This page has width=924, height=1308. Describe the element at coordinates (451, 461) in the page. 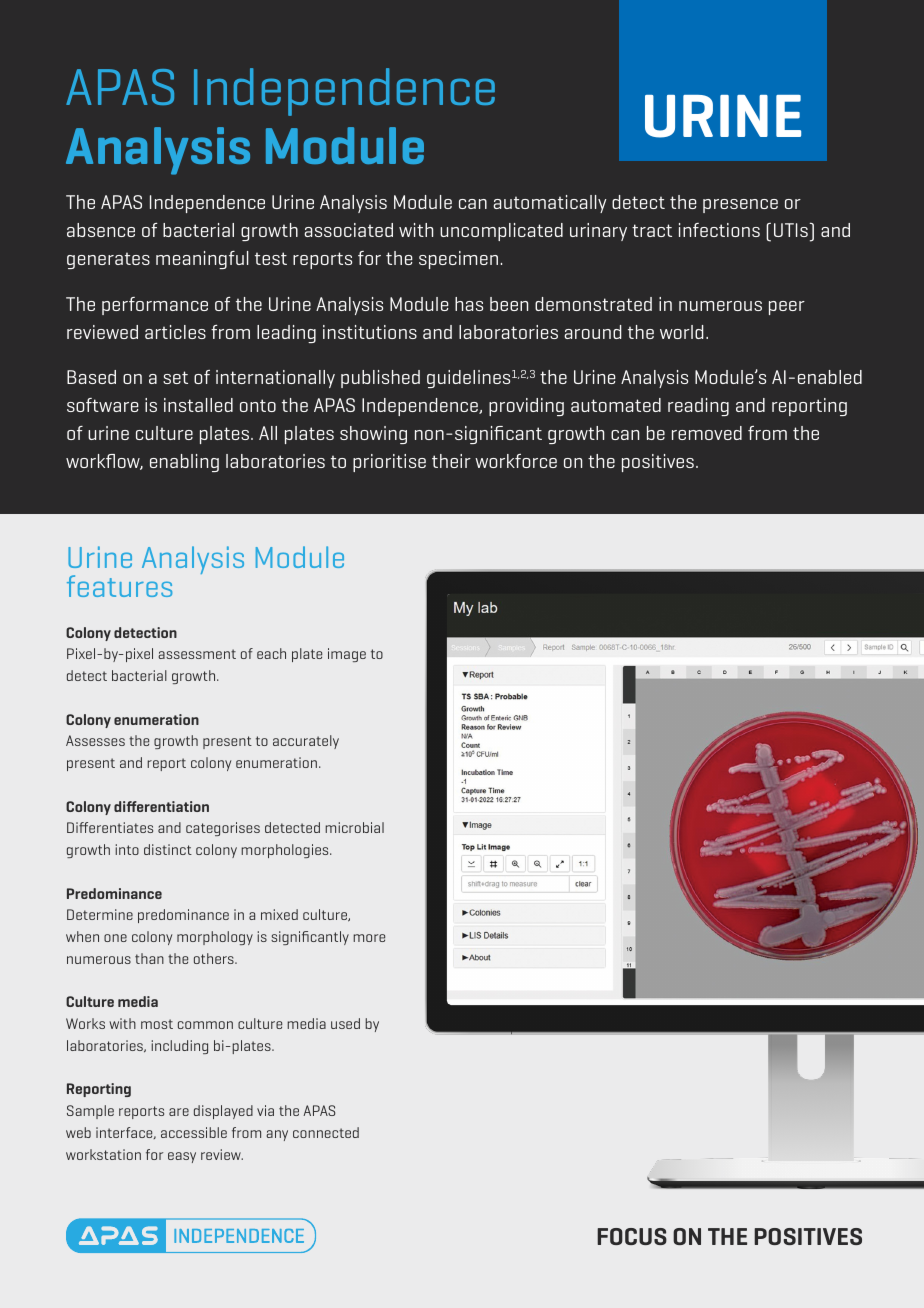

I see `their` at that location.
